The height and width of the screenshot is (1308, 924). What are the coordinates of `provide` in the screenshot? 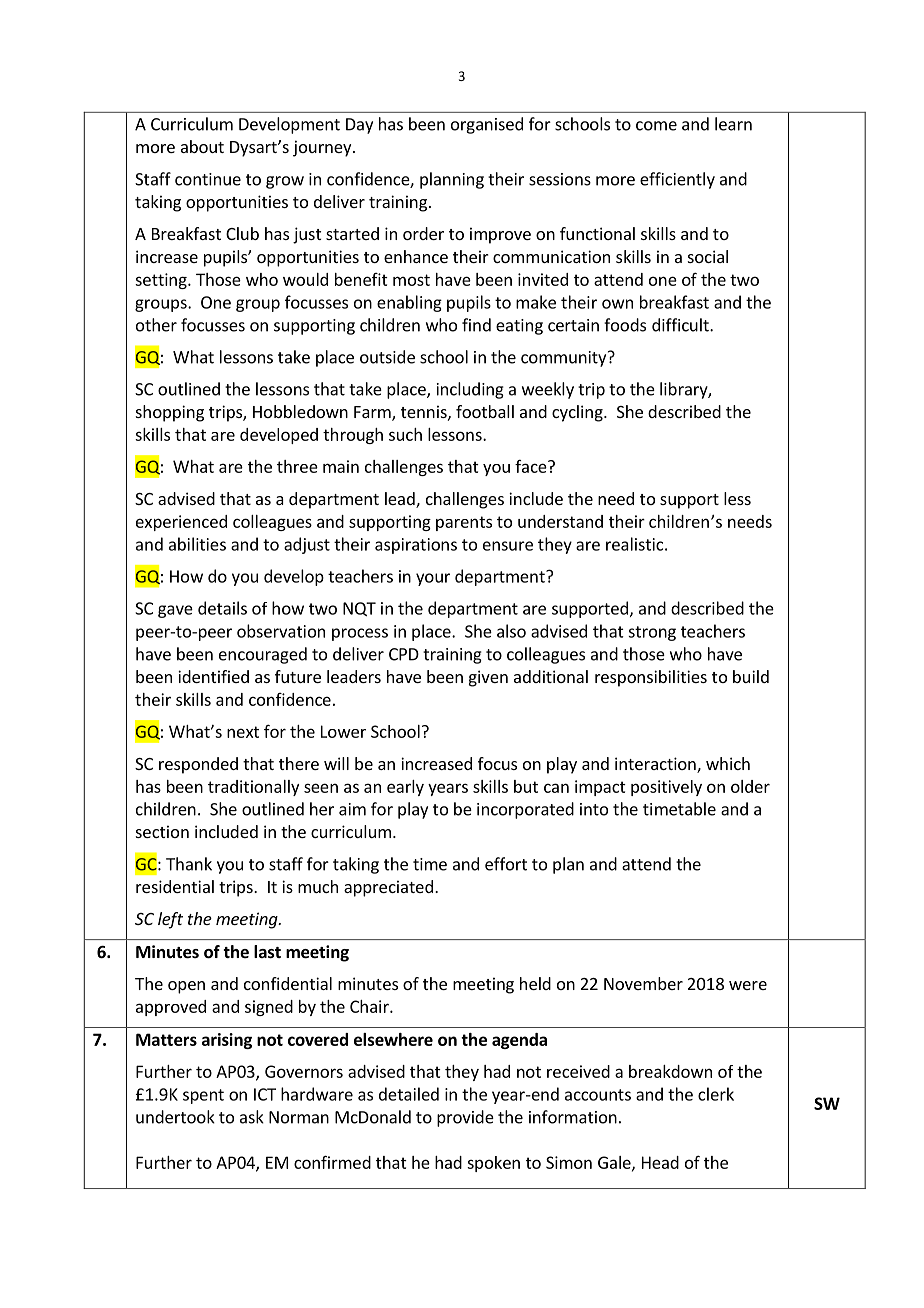 It's located at (465, 1118).
